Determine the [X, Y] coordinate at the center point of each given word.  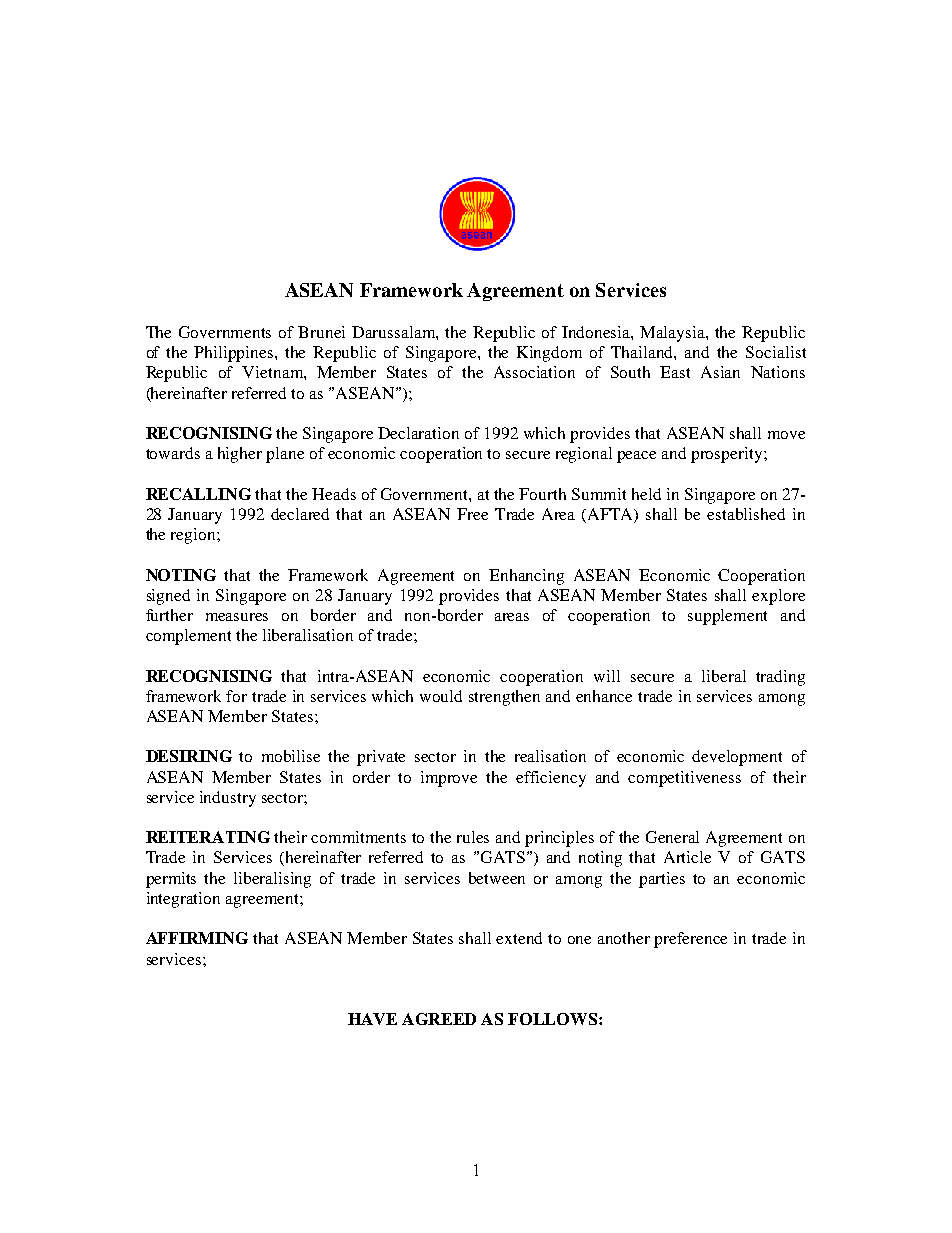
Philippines [235, 354]
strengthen [504, 698]
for [236, 696]
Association [534, 372]
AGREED [439, 1019]
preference [690, 940]
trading [780, 678]
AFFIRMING [197, 938]
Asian [720, 372]
